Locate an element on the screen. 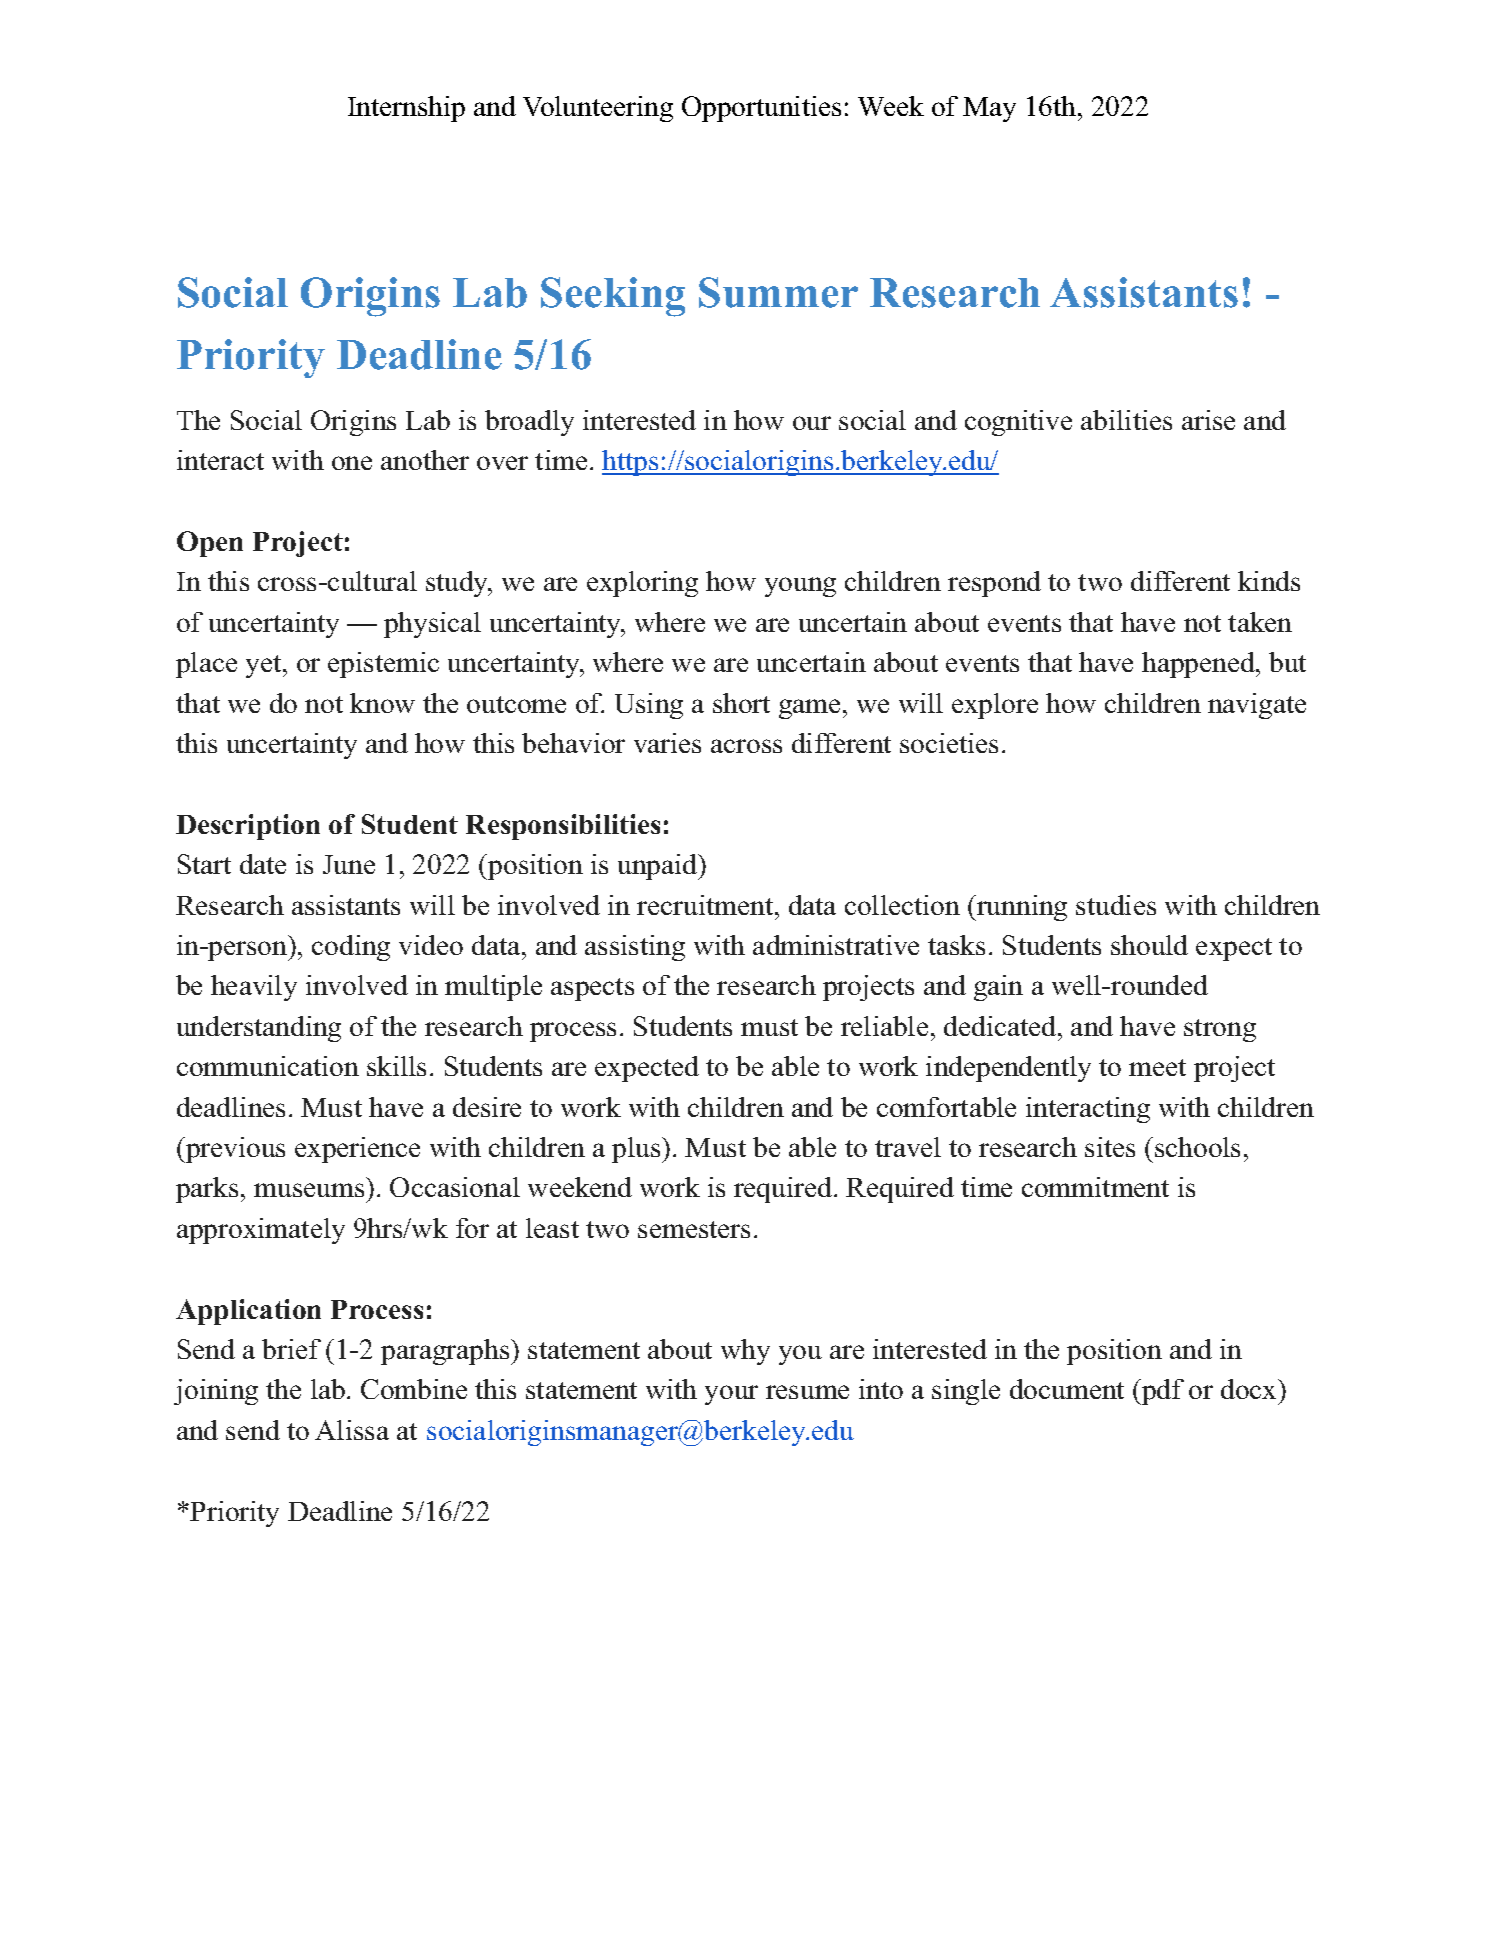  one is located at coordinates (352, 463).
